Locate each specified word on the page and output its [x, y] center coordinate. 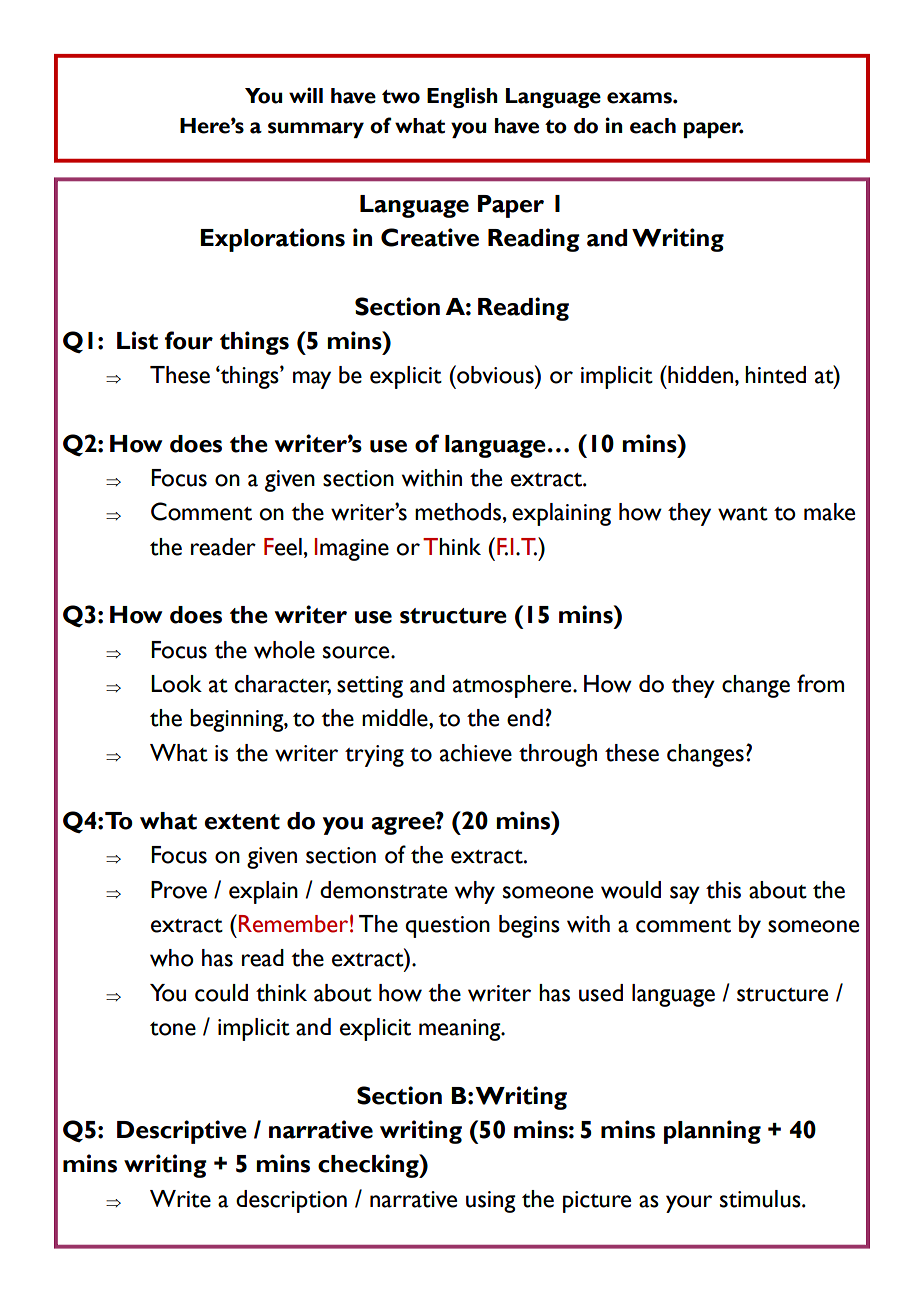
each [653, 126]
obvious [495, 374]
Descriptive [182, 1132]
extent [242, 822]
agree [404, 826]
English [462, 97]
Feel [283, 547]
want [743, 514]
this [723, 890]
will [306, 95]
